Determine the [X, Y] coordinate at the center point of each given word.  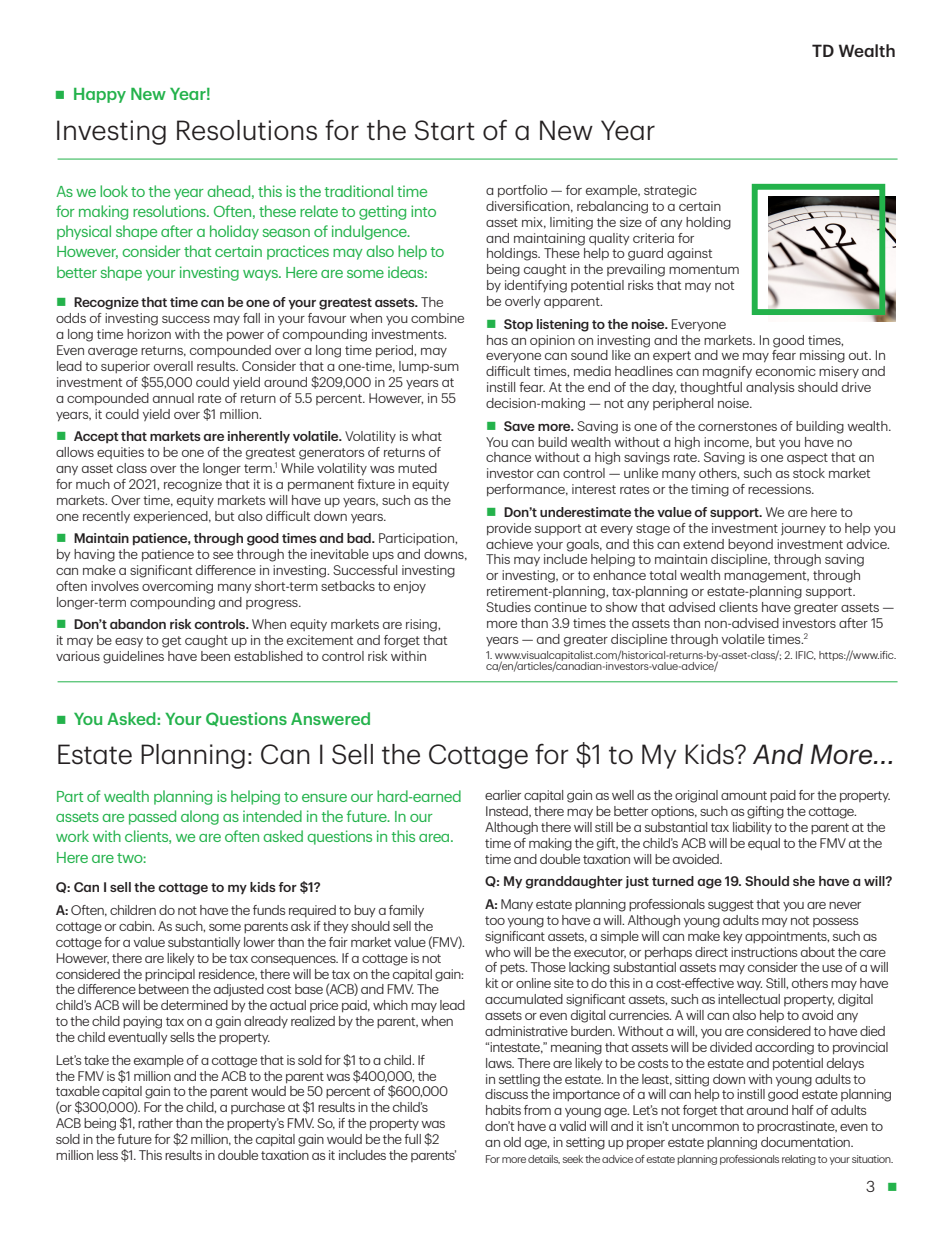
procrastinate [797, 1127]
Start [445, 130]
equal [764, 844]
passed [152, 817]
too [495, 920]
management [766, 577]
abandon [138, 624]
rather [155, 1123]
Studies [508, 607]
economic [786, 371]
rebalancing [612, 207]
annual [173, 398]
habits [503, 1110]
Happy [100, 95]
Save [519, 426]
